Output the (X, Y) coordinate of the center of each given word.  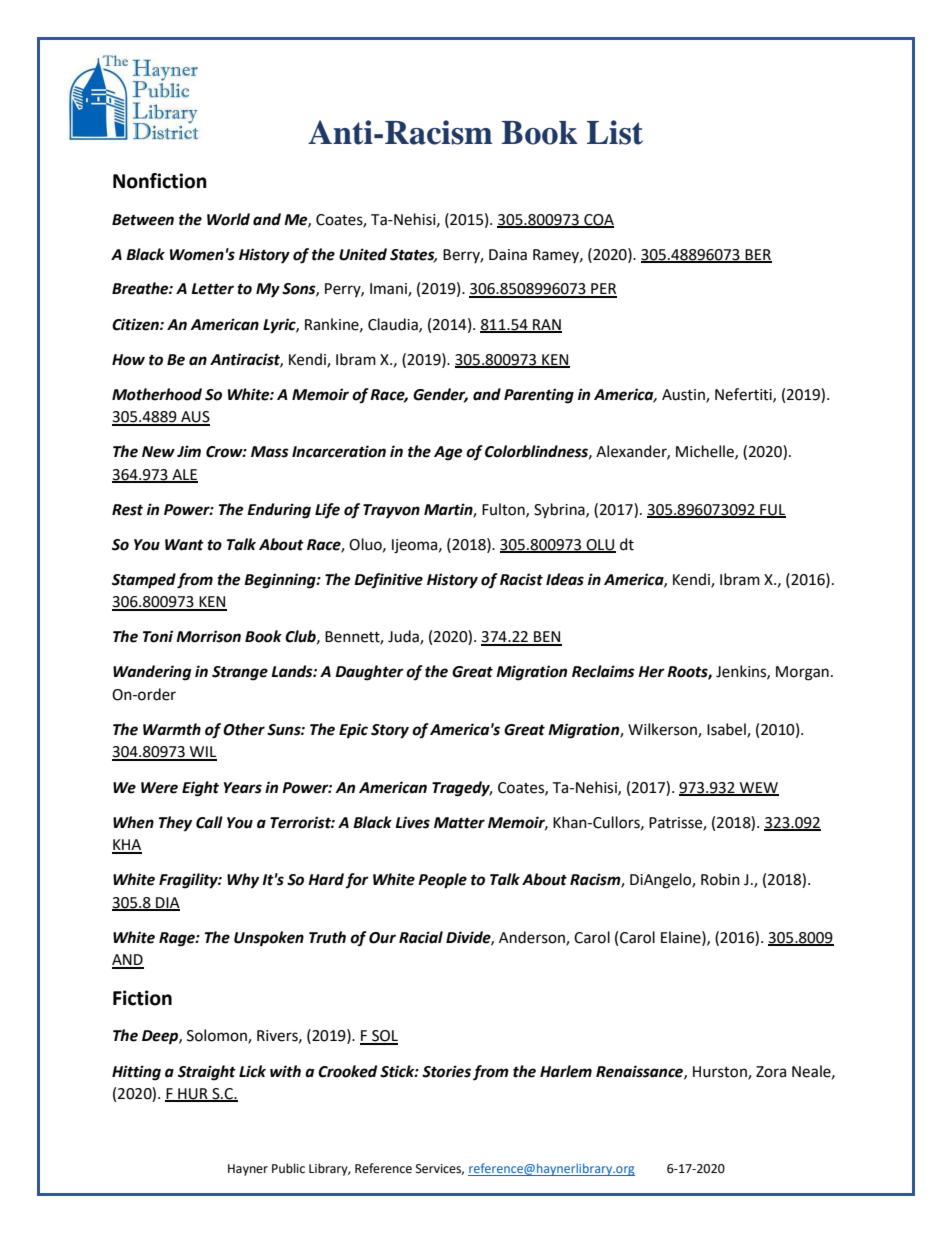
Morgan (802, 673)
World (228, 219)
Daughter (369, 673)
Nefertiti (744, 395)
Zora (771, 1072)
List (615, 132)
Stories (446, 1071)
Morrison (208, 636)
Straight (207, 1073)
